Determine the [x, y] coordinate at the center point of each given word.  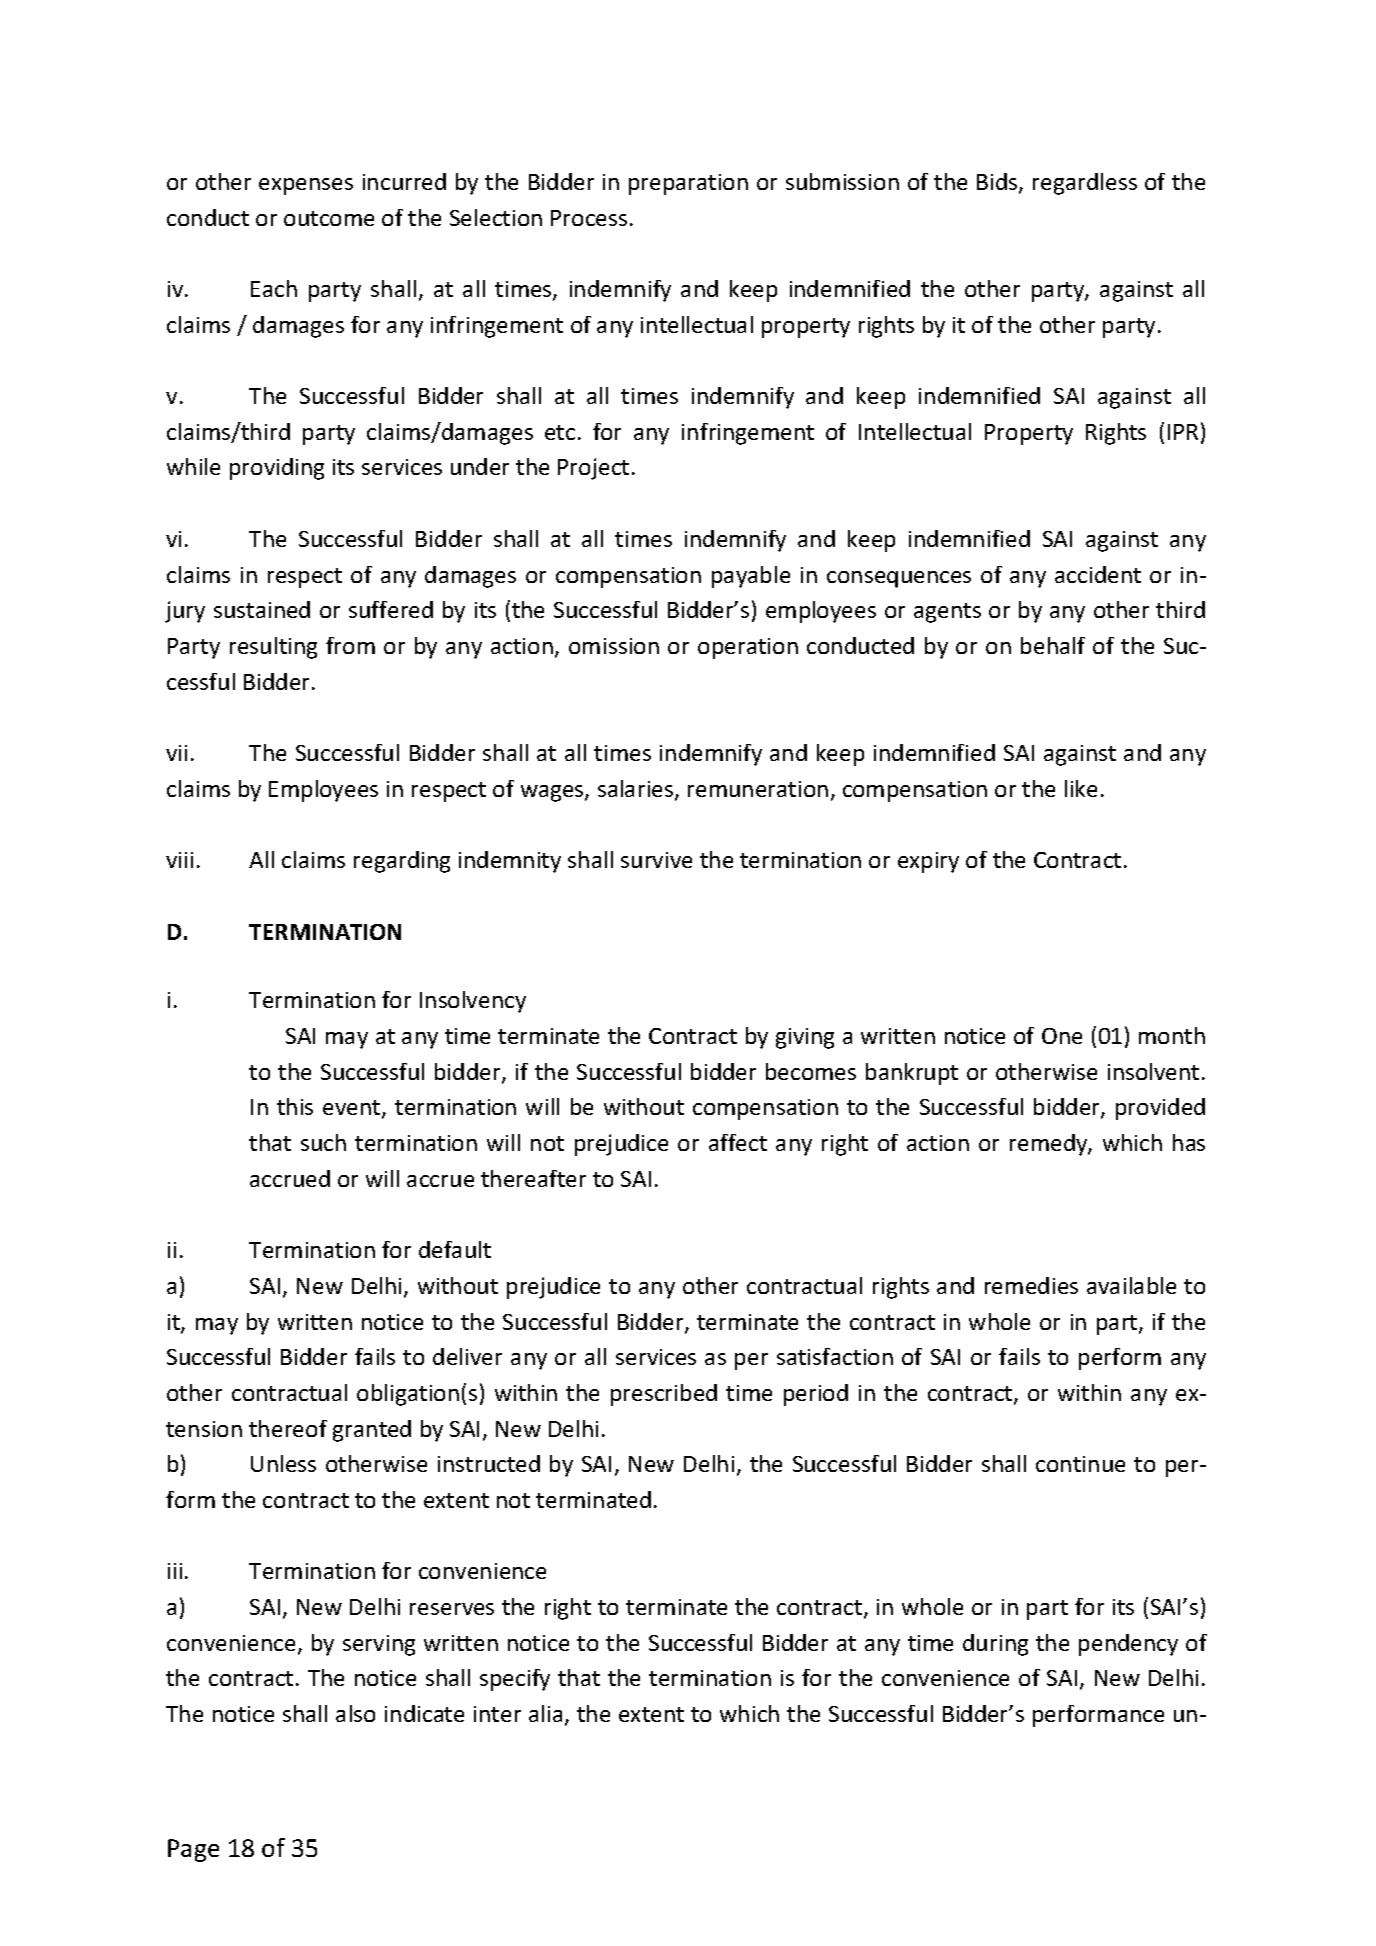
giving [805, 1038]
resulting [273, 648]
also [355, 1713]
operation [748, 648]
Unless [283, 1463]
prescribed [664, 1395]
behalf [1053, 645]
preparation [688, 184]
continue [1080, 1464]
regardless [1085, 184]
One [1062, 1036]
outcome [329, 218]
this [295, 1106]
